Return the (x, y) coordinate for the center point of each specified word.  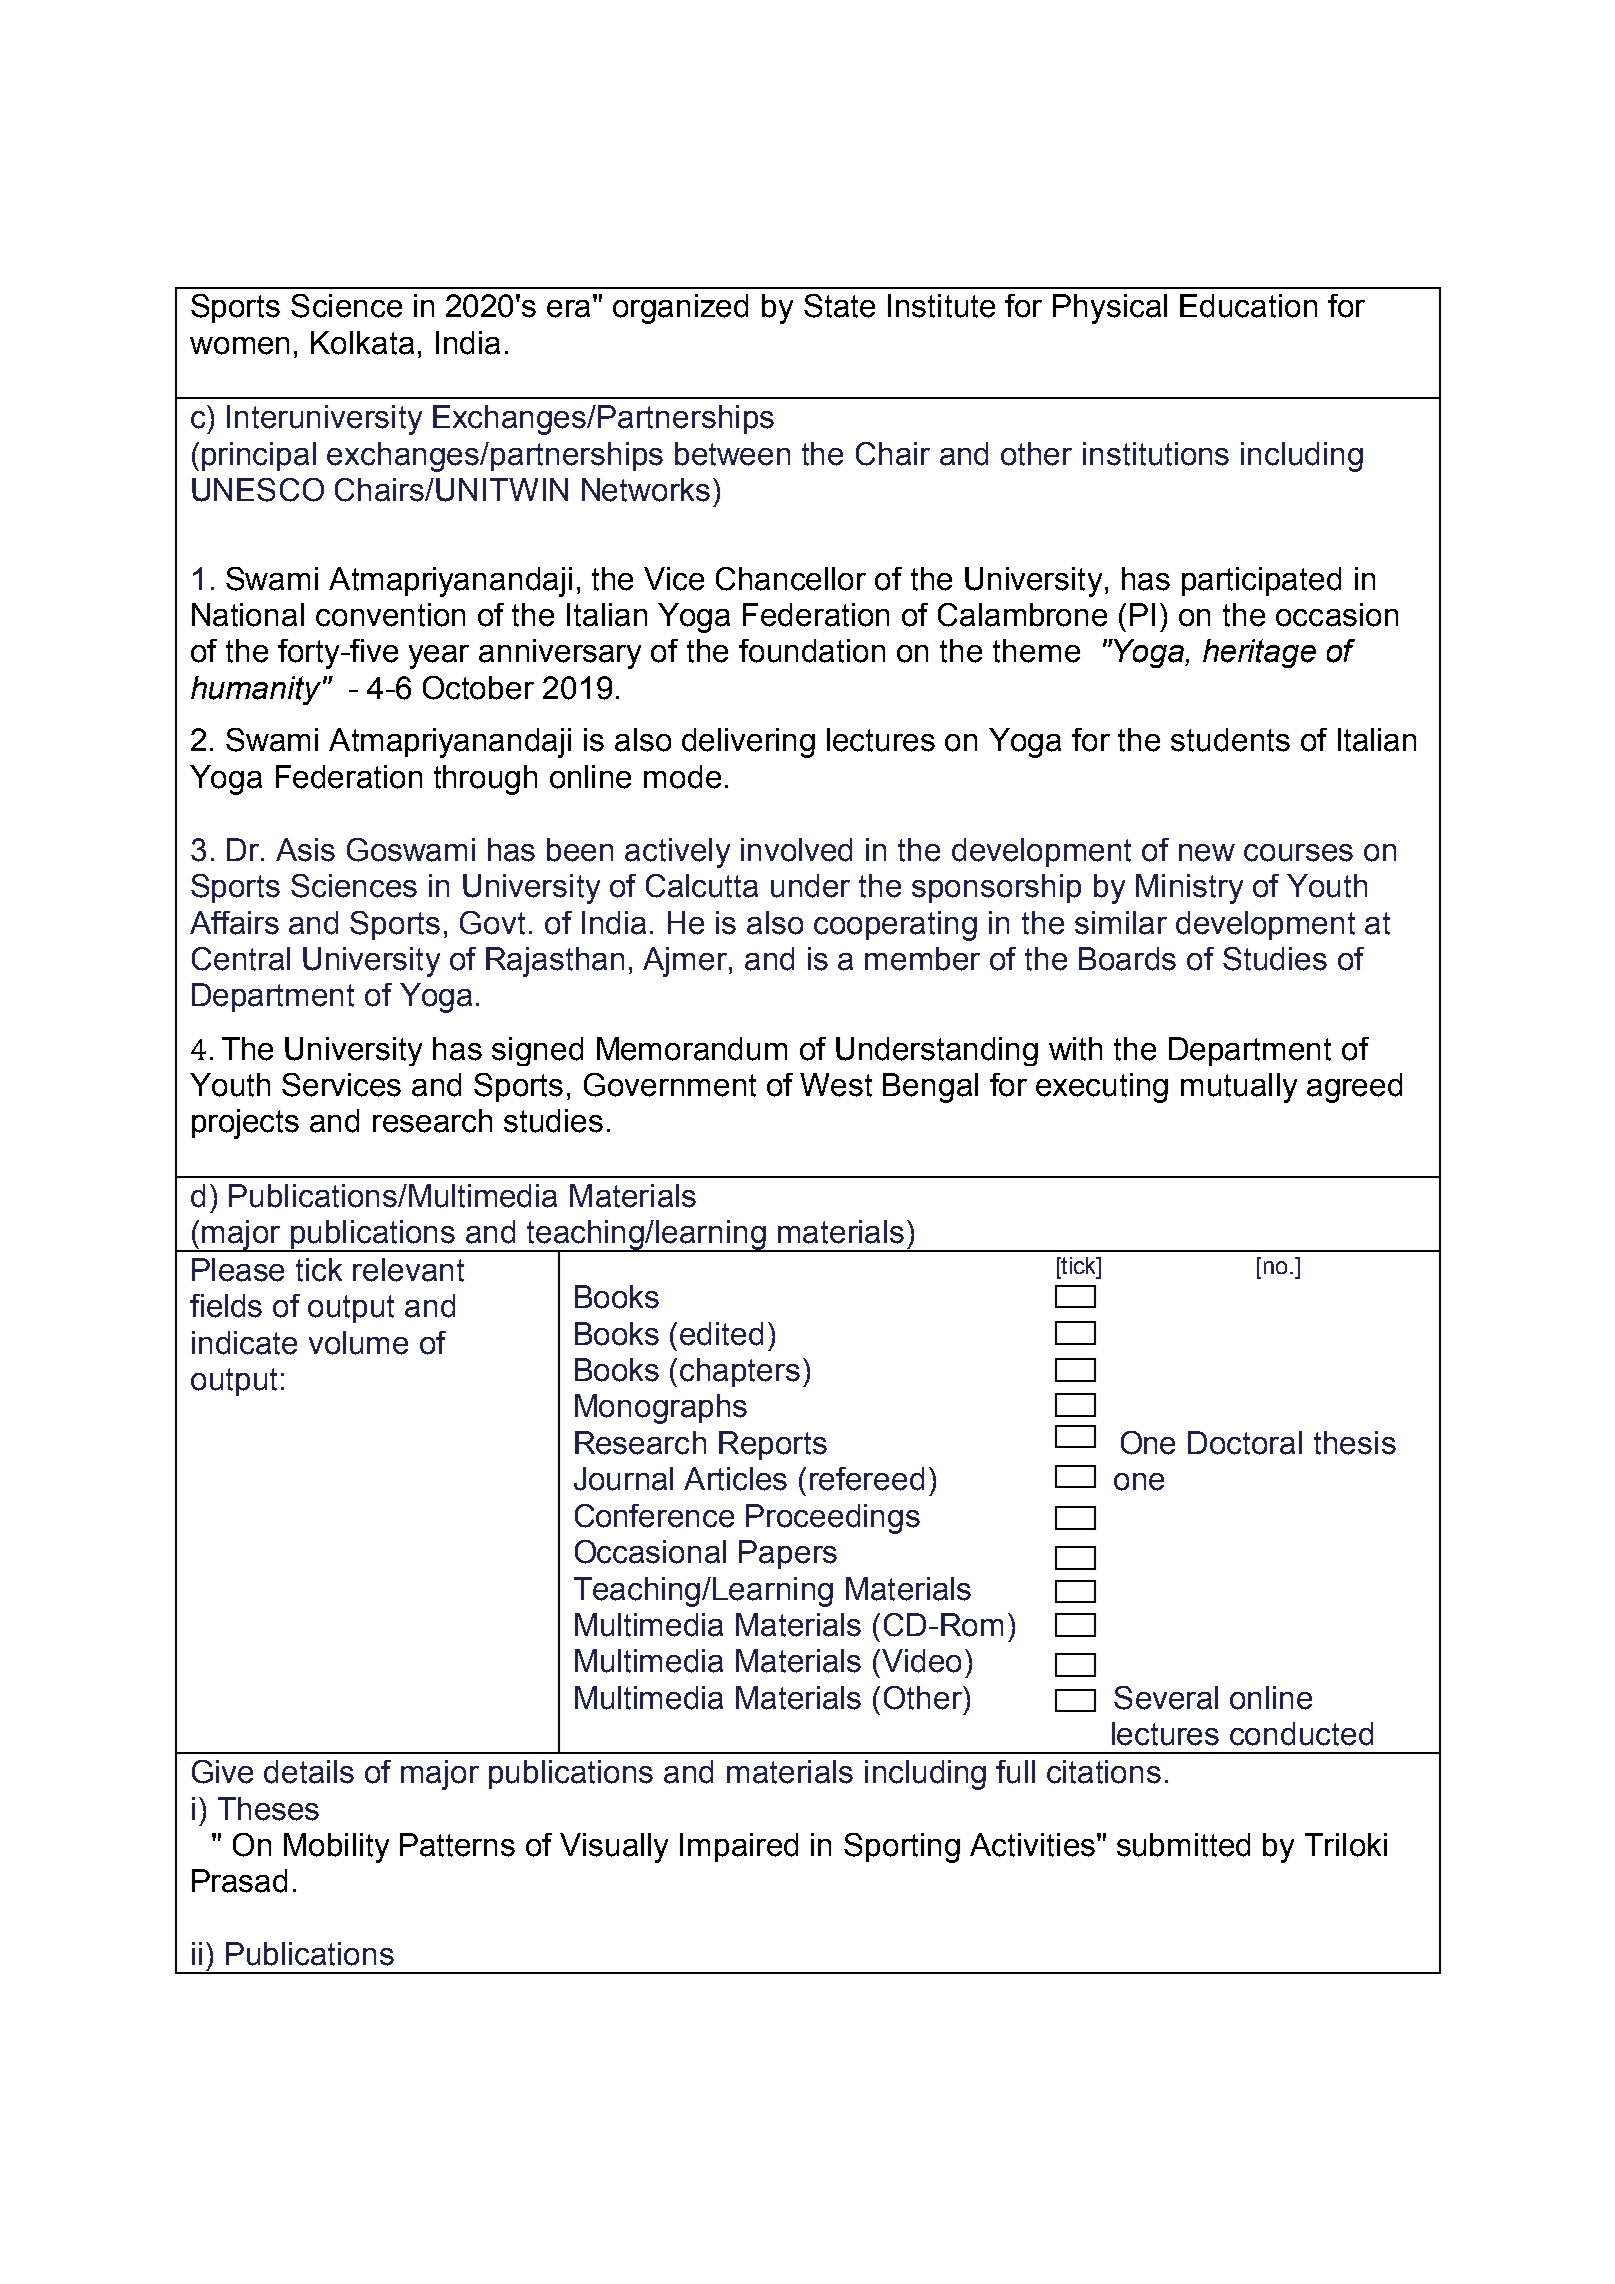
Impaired (739, 1847)
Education (1248, 306)
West (836, 1085)
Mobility (336, 1848)
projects (245, 1124)
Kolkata (362, 343)
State (839, 306)
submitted (1183, 1845)
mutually (1239, 1088)
